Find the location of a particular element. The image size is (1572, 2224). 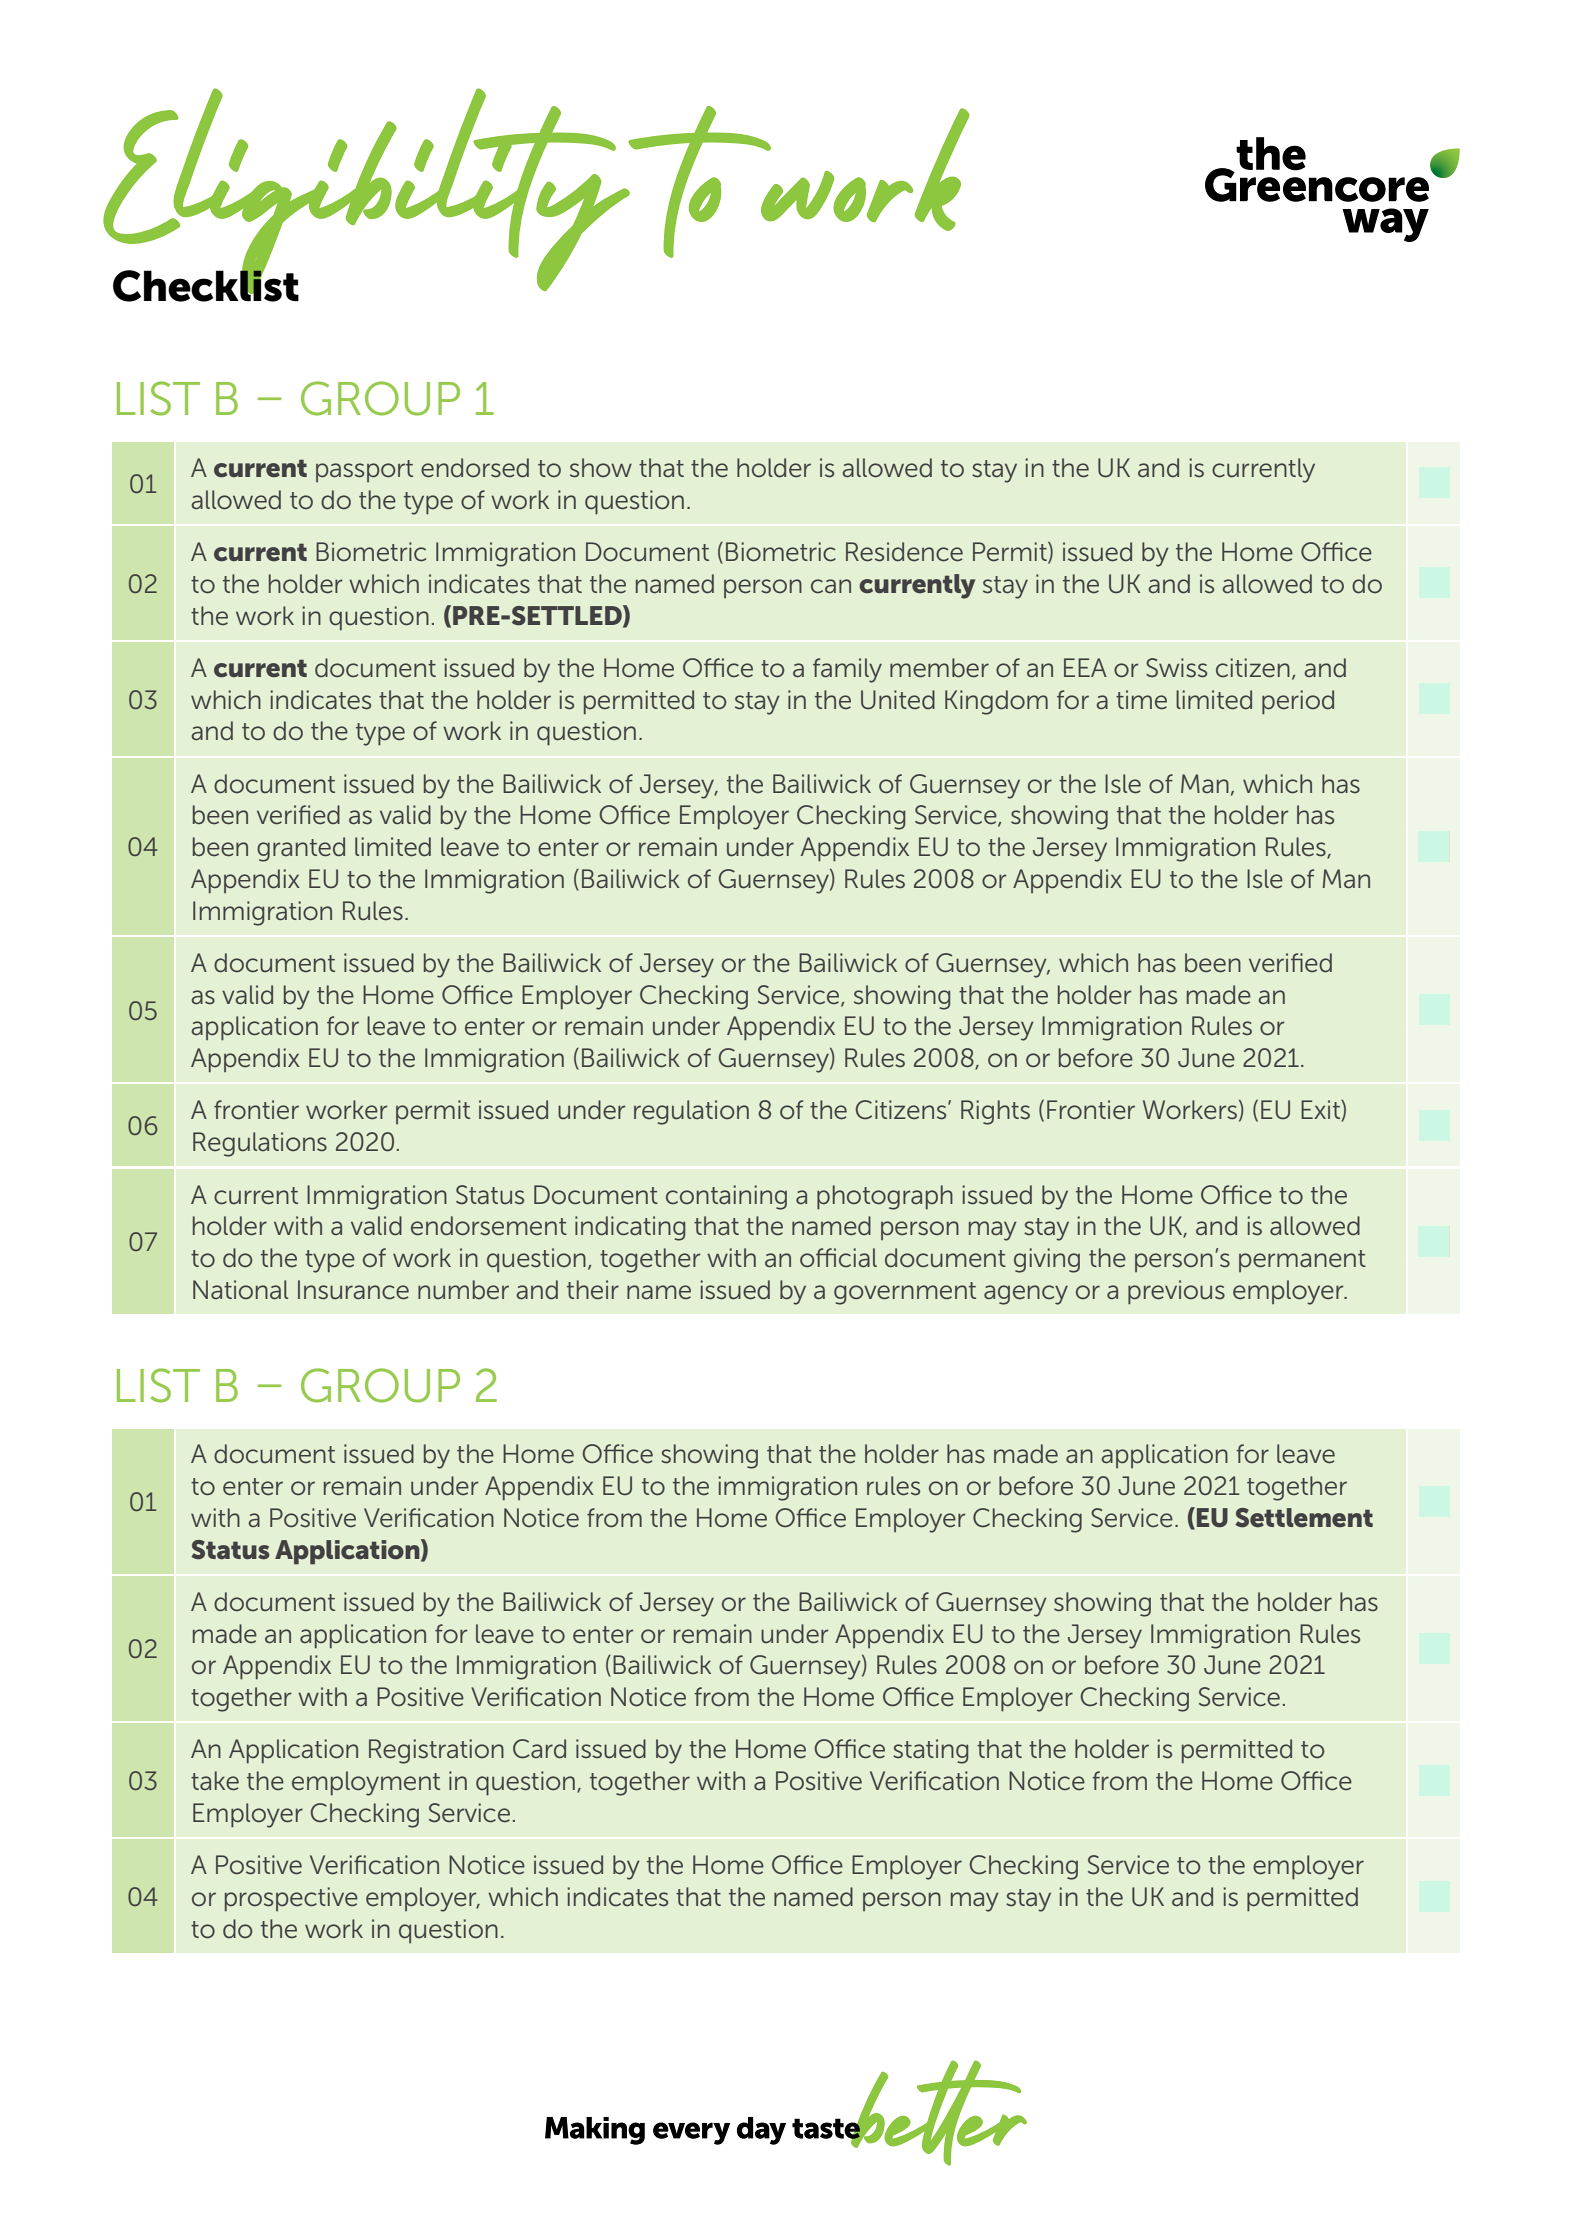

granted is located at coordinates (301, 849).
